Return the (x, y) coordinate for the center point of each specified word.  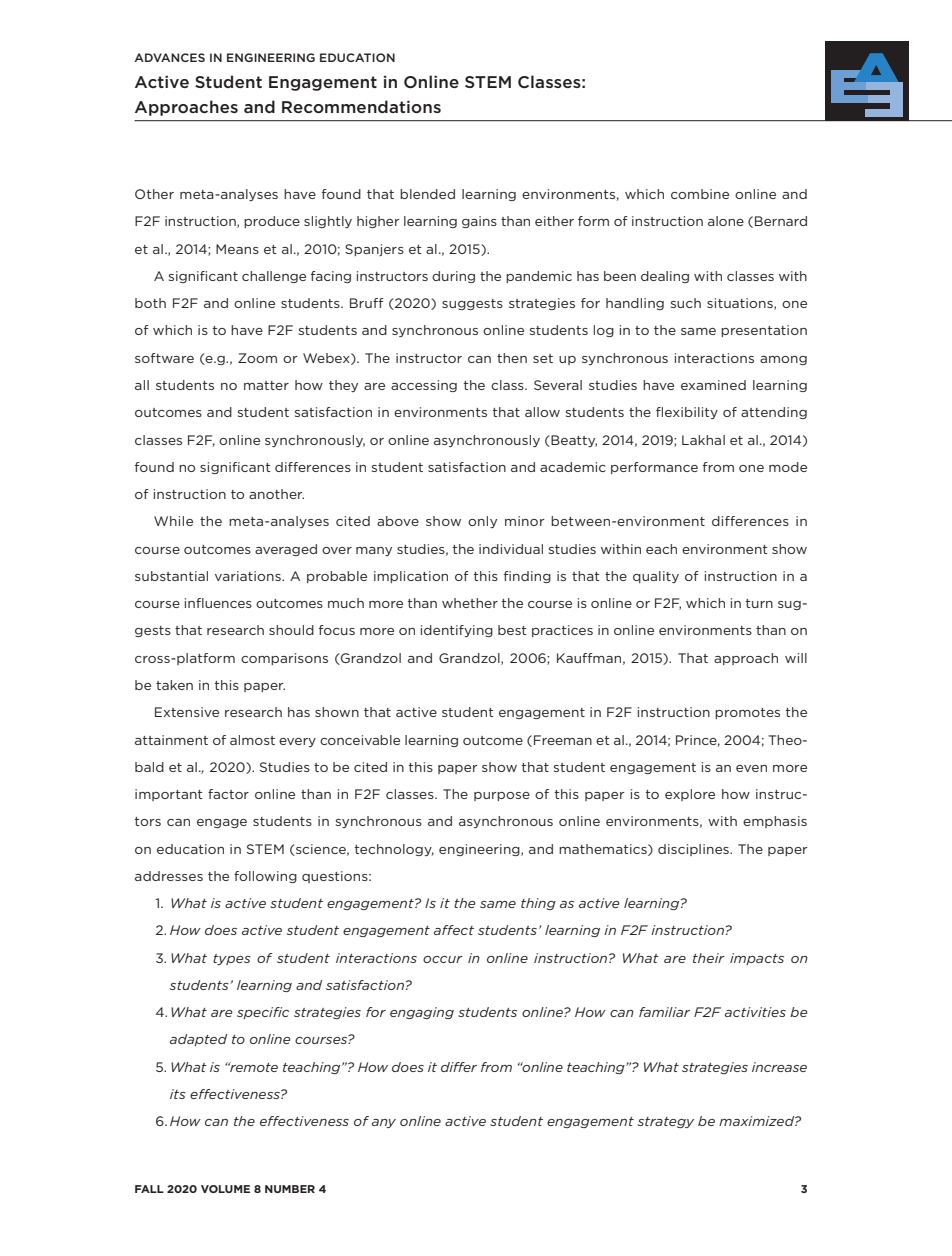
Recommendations (361, 106)
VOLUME (225, 1189)
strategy (666, 1122)
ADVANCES (169, 57)
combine (700, 194)
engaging (422, 1013)
